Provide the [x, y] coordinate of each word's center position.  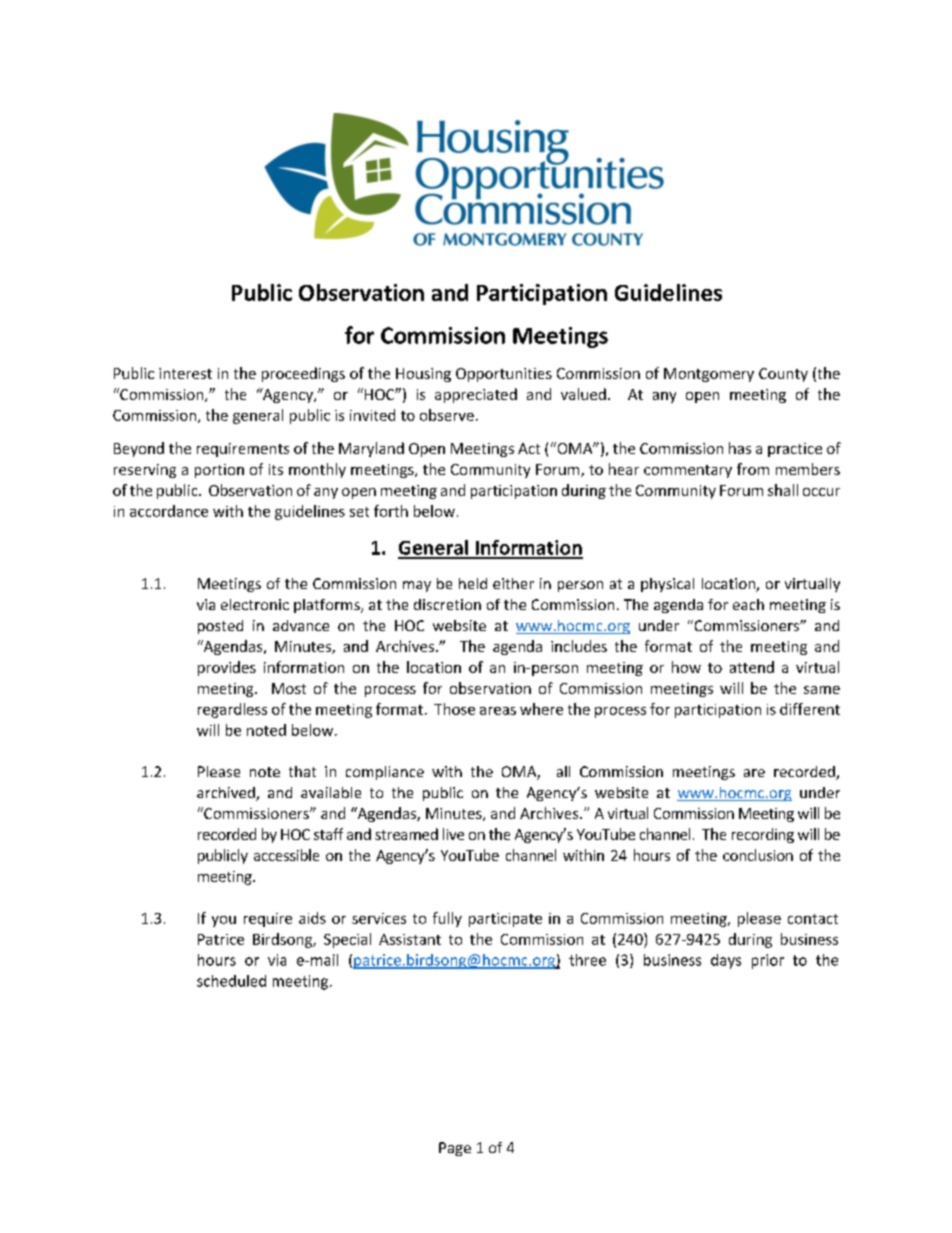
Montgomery [709, 375]
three [587, 960]
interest [185, 373]
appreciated [476, 395]
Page [455, 1149]
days [726, 961]
